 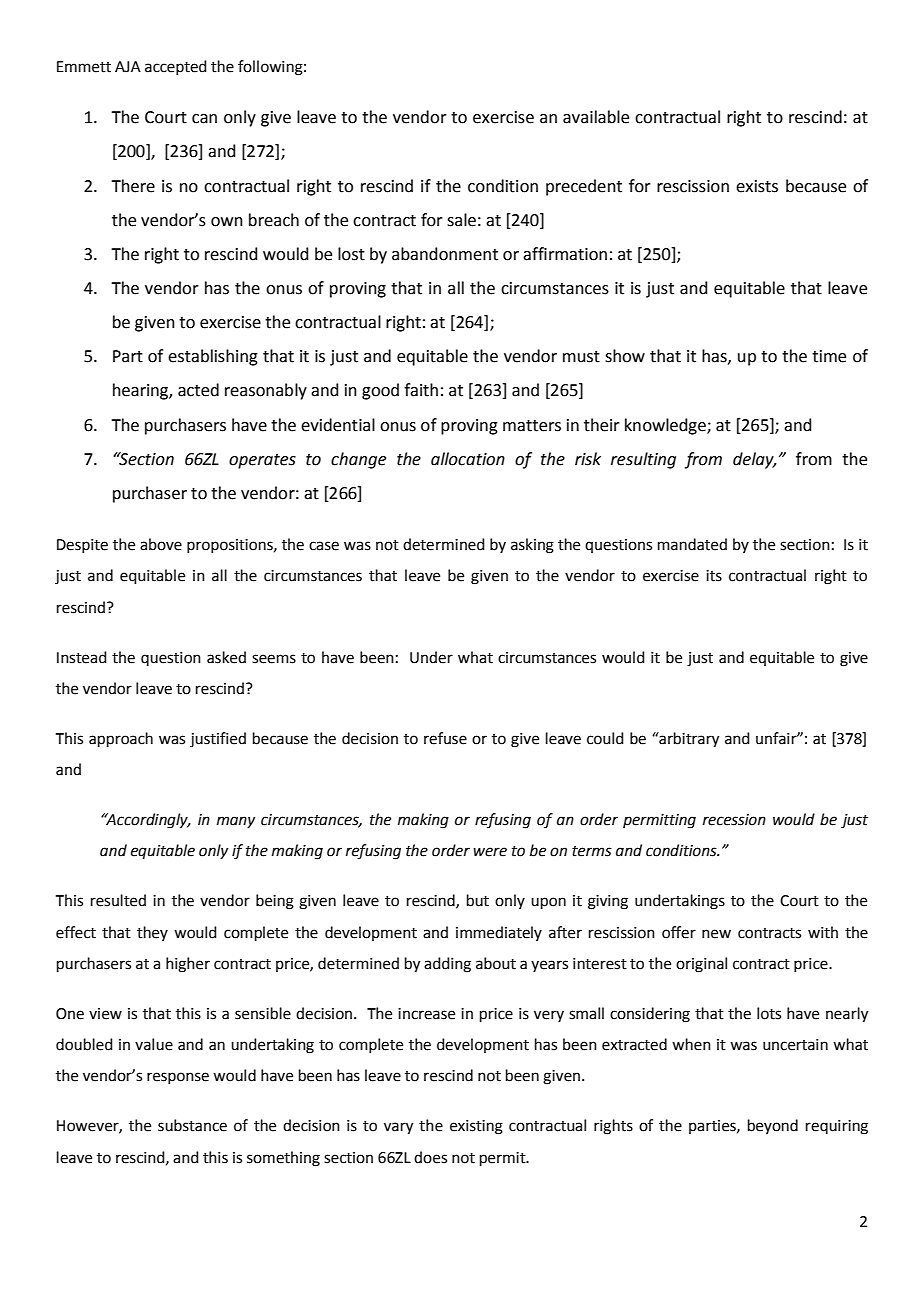 What do you see at coordinates (262, 461) in the screenshot?
I see `operates` at bounding box center [262, 461].
